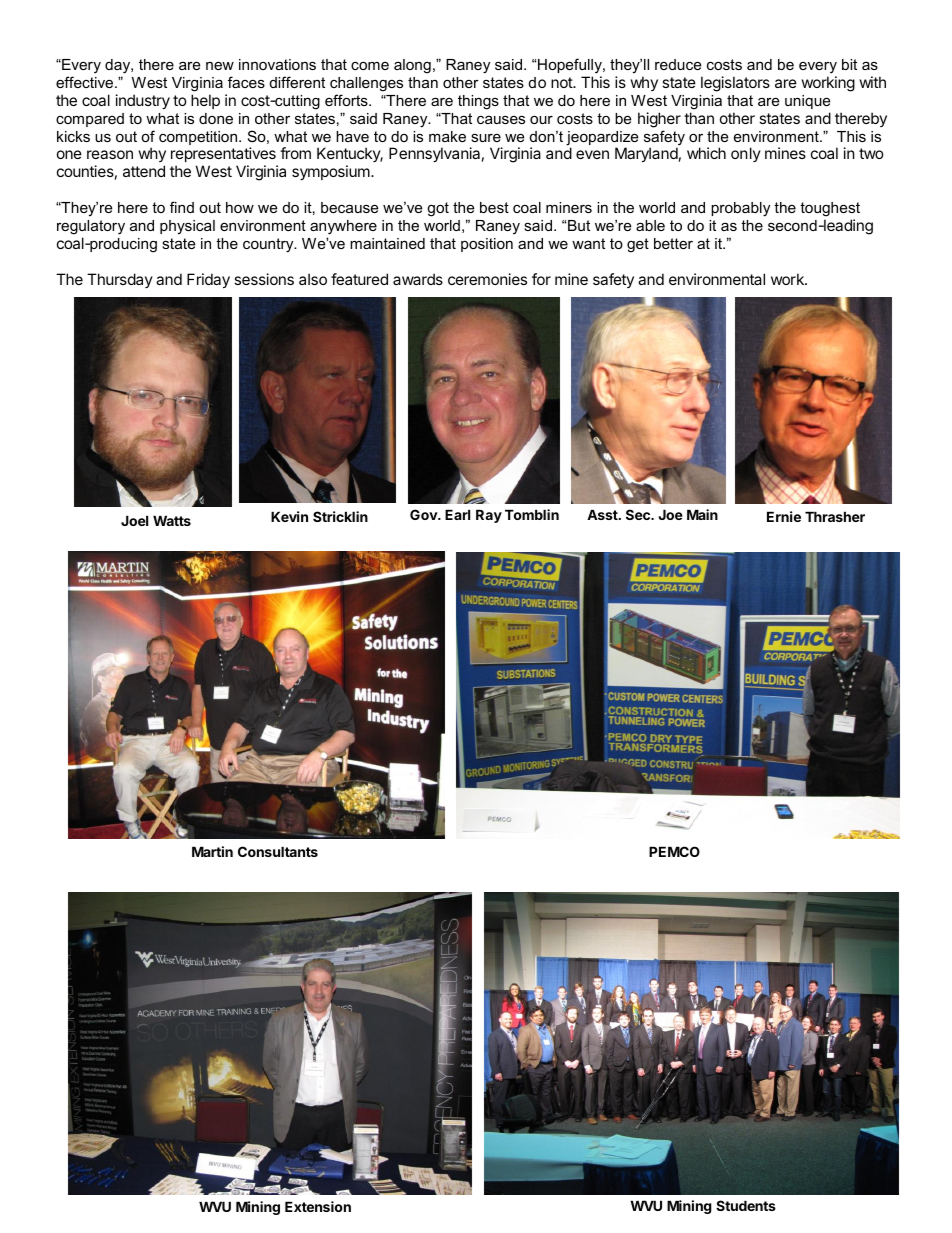  Describe the element at coordinates (807, 102) in the image. I see `unique` at that location.
